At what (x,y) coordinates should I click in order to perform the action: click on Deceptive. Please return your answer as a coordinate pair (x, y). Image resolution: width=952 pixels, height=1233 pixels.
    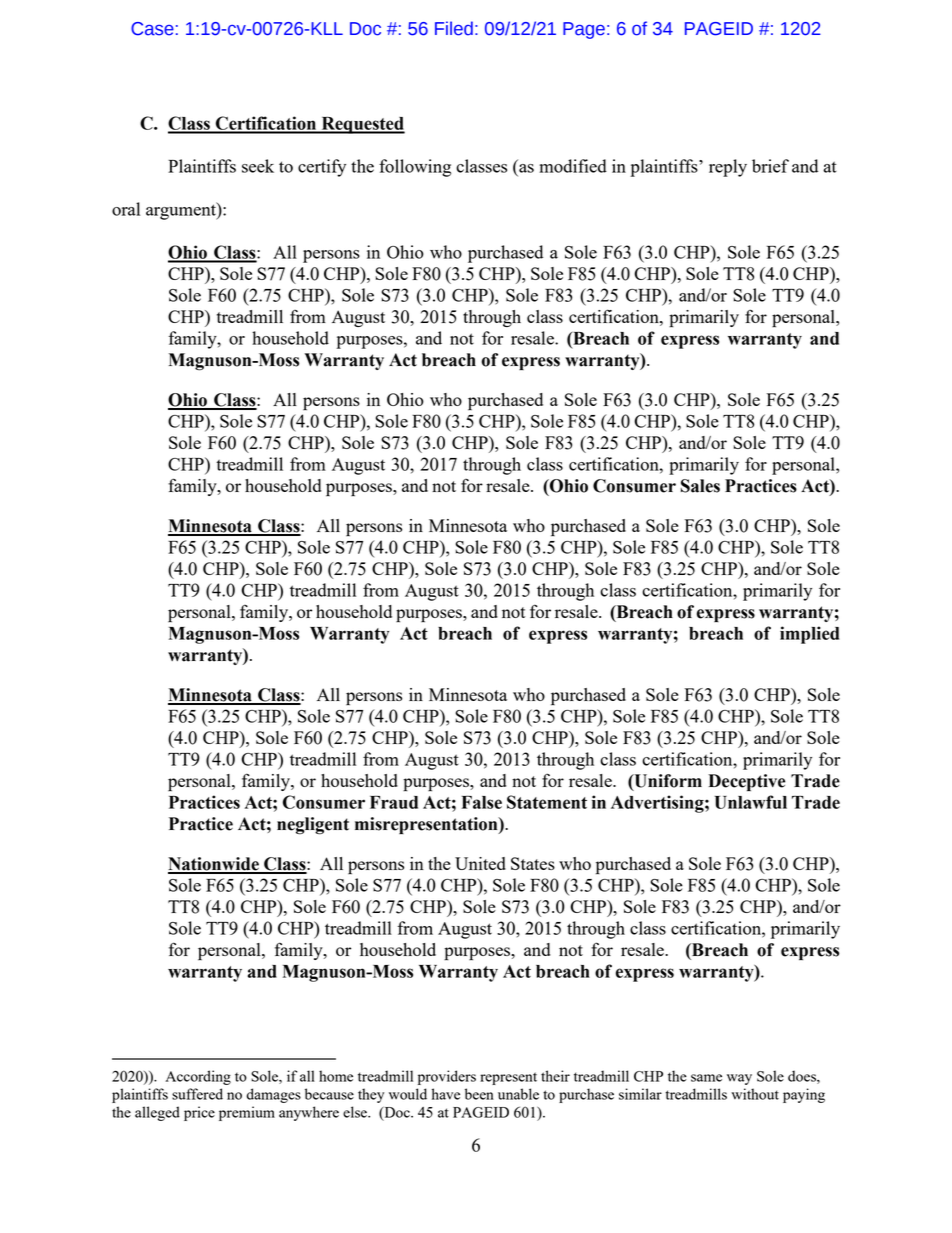
    Looking at the image, I should click on (746, 782).
